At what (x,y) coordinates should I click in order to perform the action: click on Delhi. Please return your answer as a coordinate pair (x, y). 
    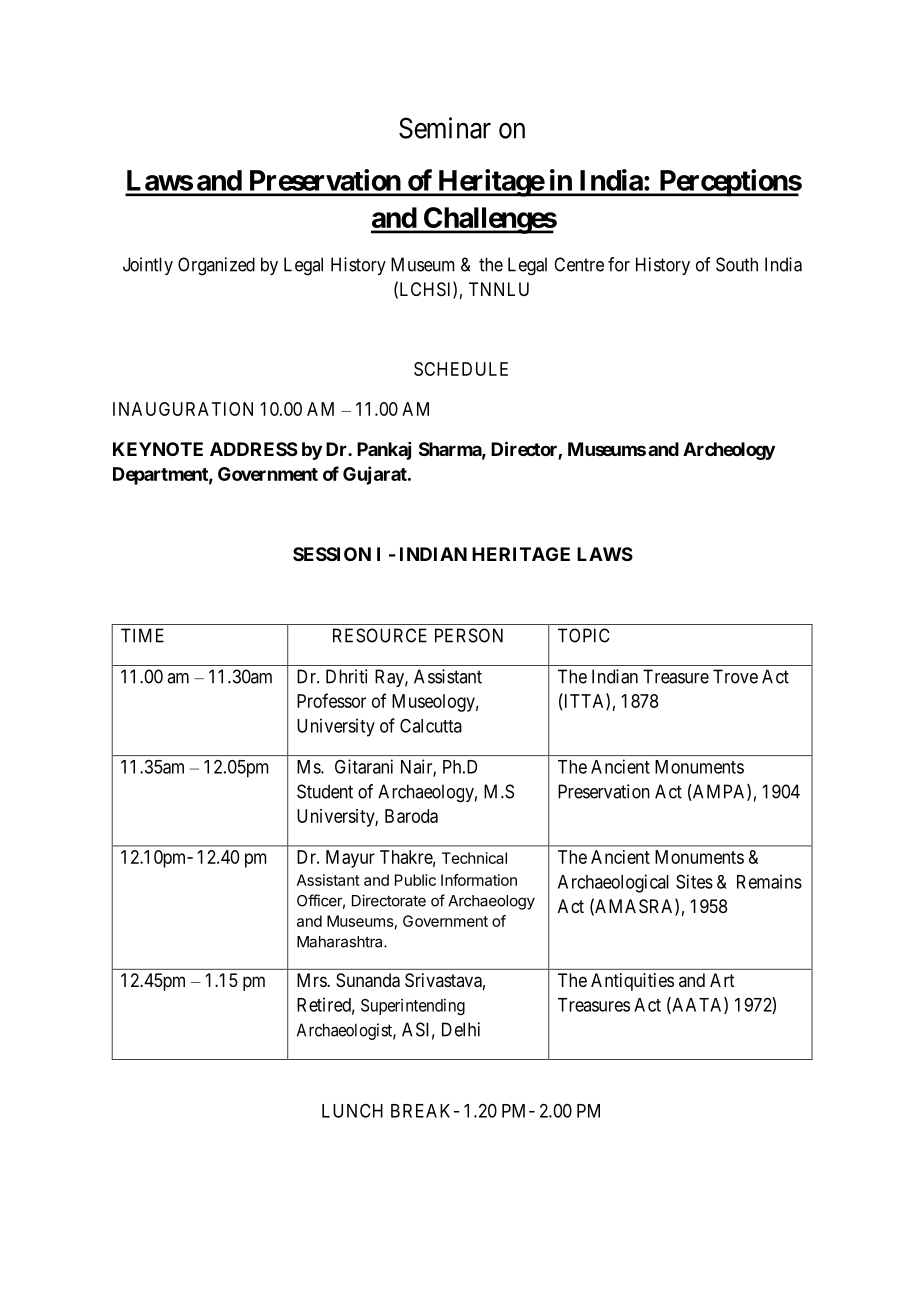
    Looking at the image, I should click on (461, 1029).
